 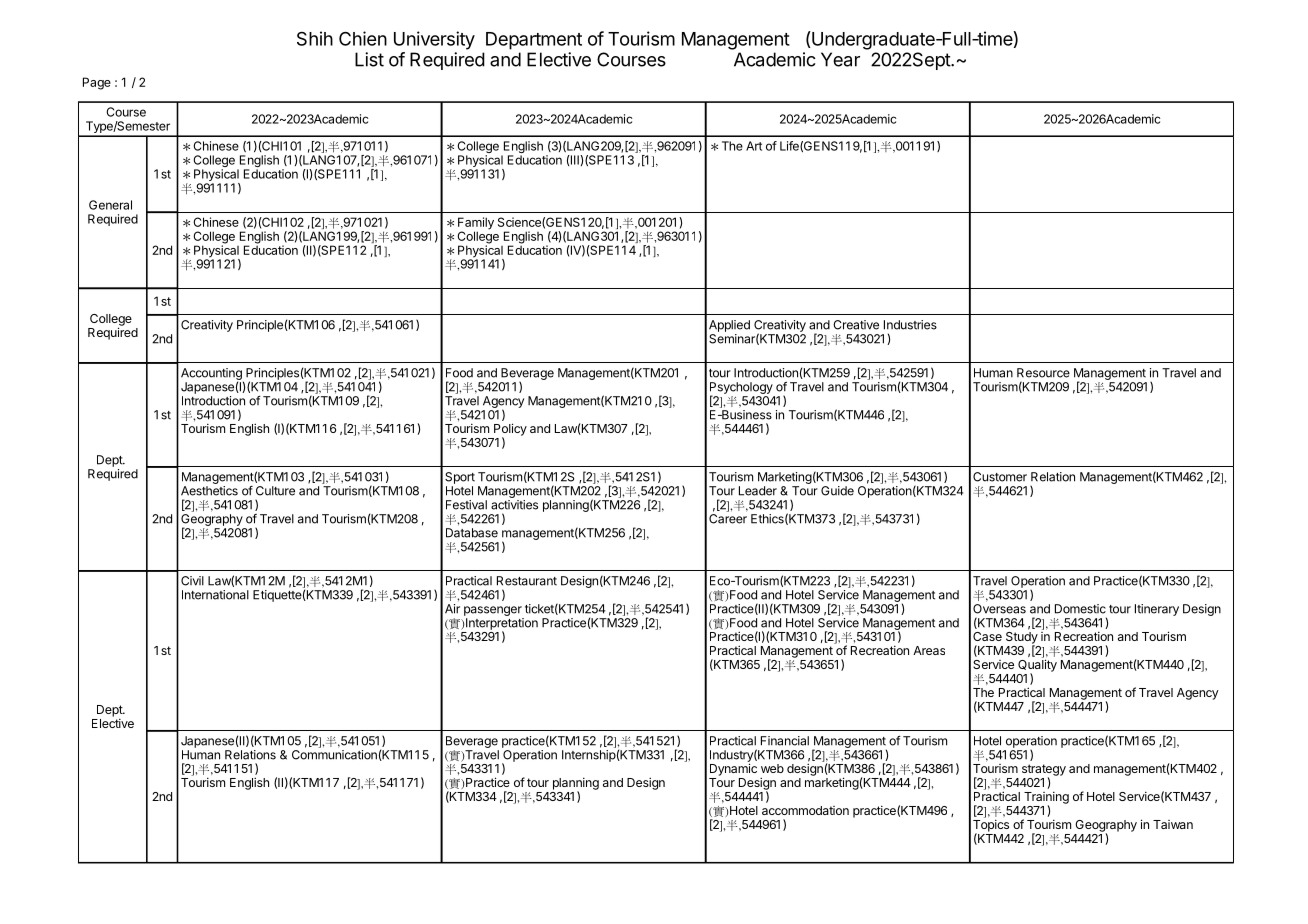 I want to click on Industries, so click(x=910, y=325).
